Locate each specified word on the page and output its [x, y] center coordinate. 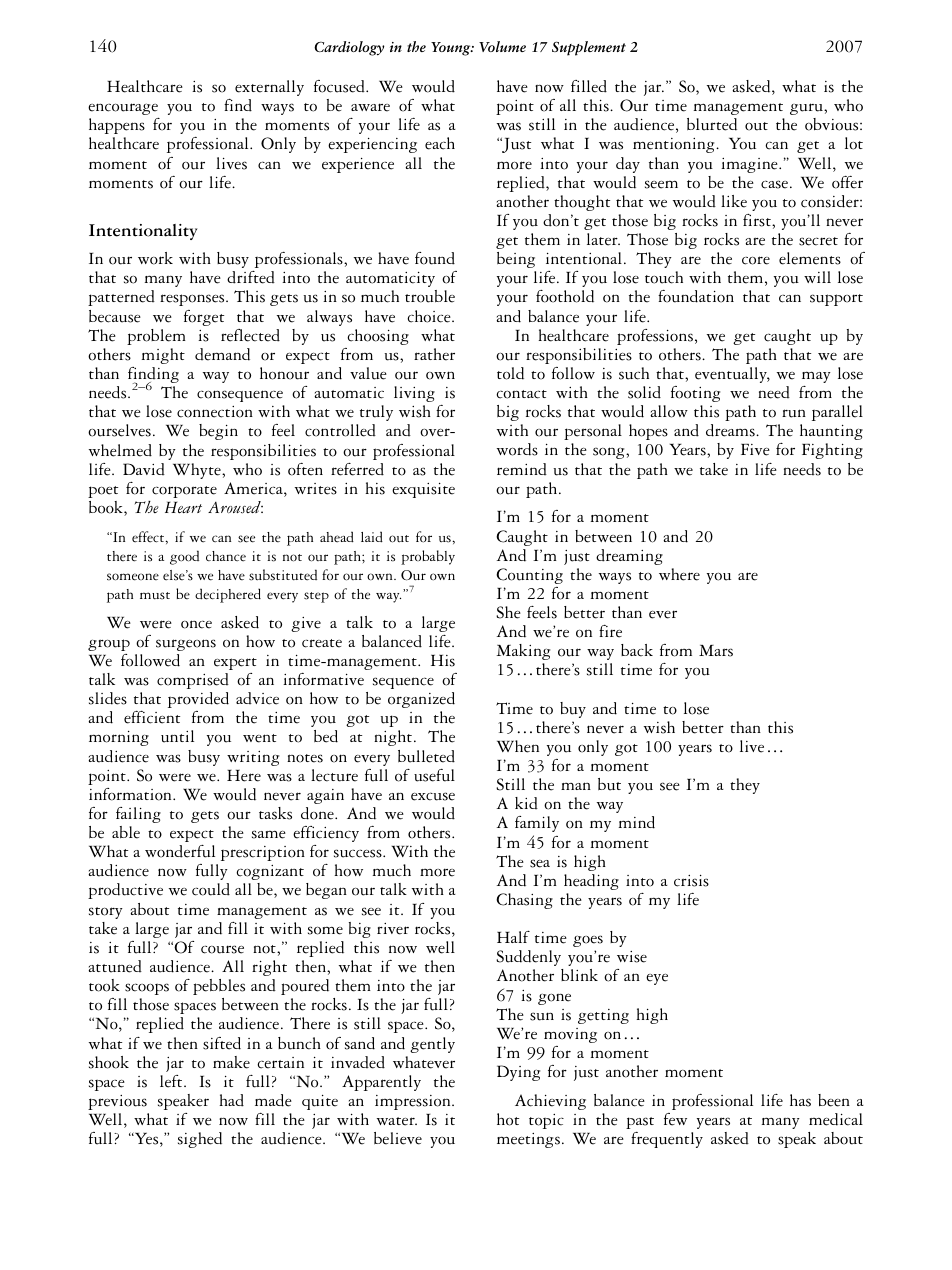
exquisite [423, 490]
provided [198, 700]
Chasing [524, 901]
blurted [712, 124]
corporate [184, 492]
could [211, 889]
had [231, 1100]
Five [755, 449]
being [516, 260]
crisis [691, 881]
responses [193, 300]
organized [421, 700]
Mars [716, 651]
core [756, 260]
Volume [502, 46]
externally [269, 88]
